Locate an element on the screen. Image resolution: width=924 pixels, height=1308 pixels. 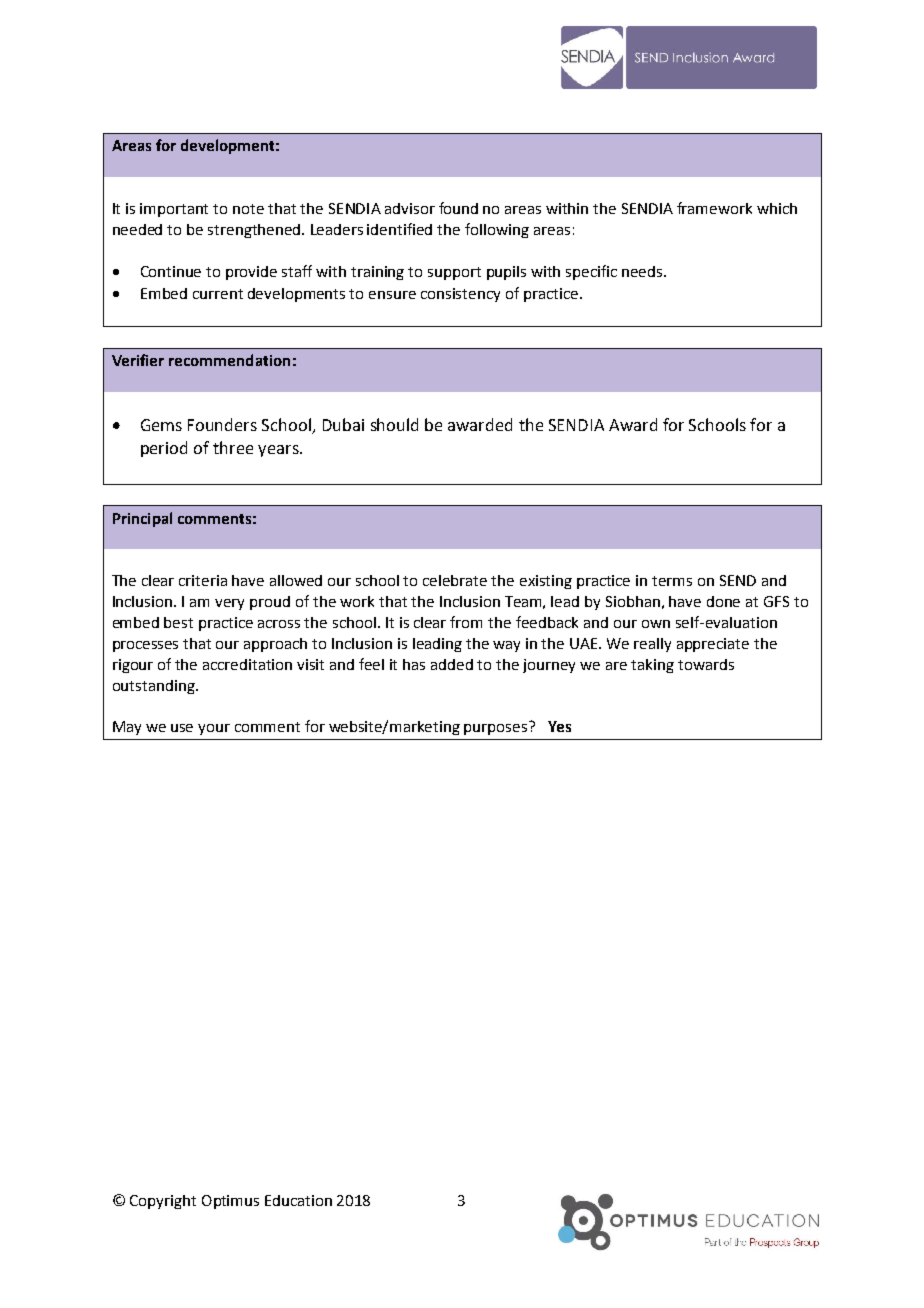
Yes is located at coordinates (559, 726).
